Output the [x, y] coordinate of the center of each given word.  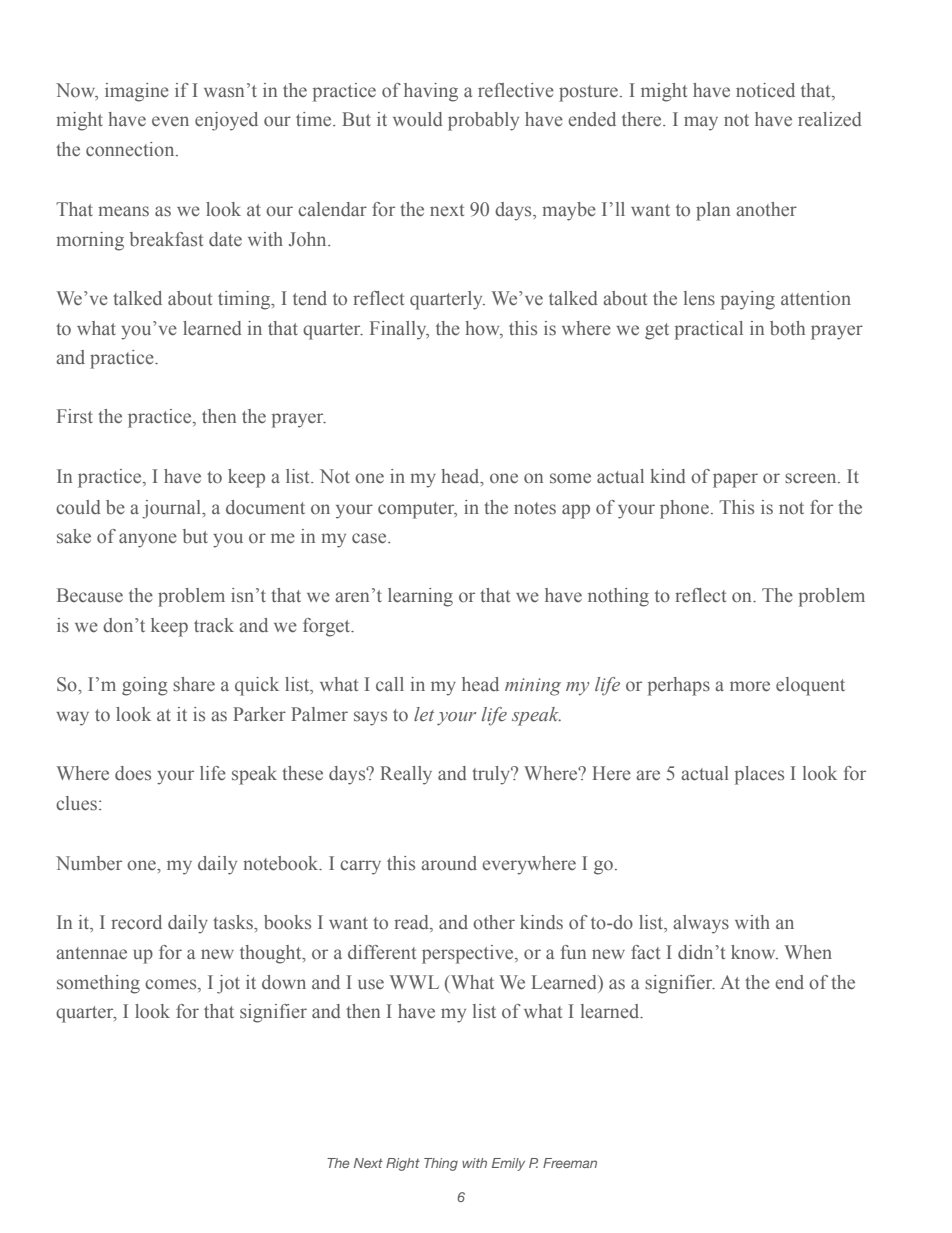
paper [735, 480]
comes [172, 984]
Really [406, 775]
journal [172, 509]
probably [483, 121]
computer [417, 510]
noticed [765, 90]
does [133, 773]
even [170, 121]
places [759, 775]
